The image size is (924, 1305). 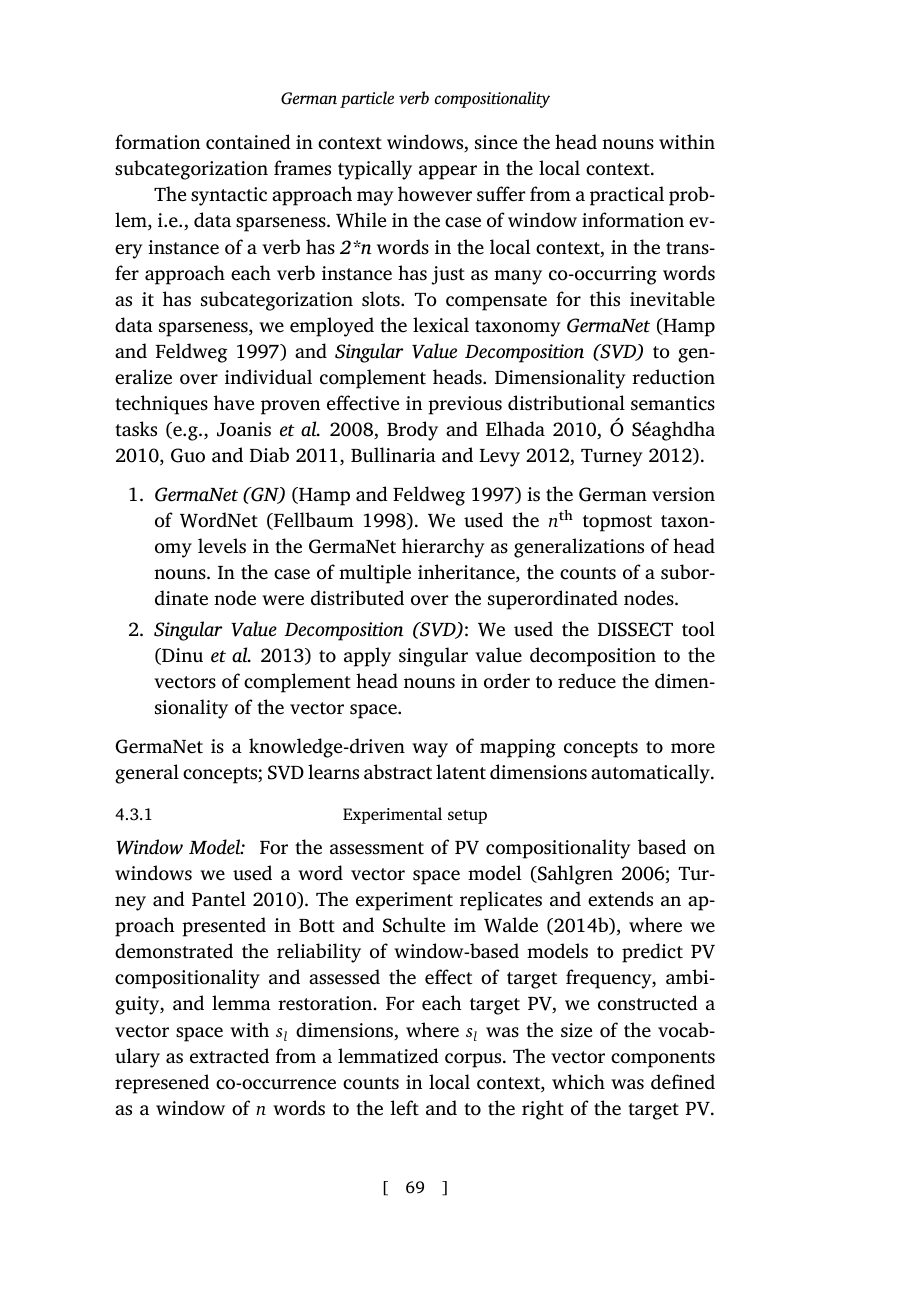 What do you see at coordinates (188, 455) in the screenshot?
I see `Guo` at bounding box center [188, 455].
